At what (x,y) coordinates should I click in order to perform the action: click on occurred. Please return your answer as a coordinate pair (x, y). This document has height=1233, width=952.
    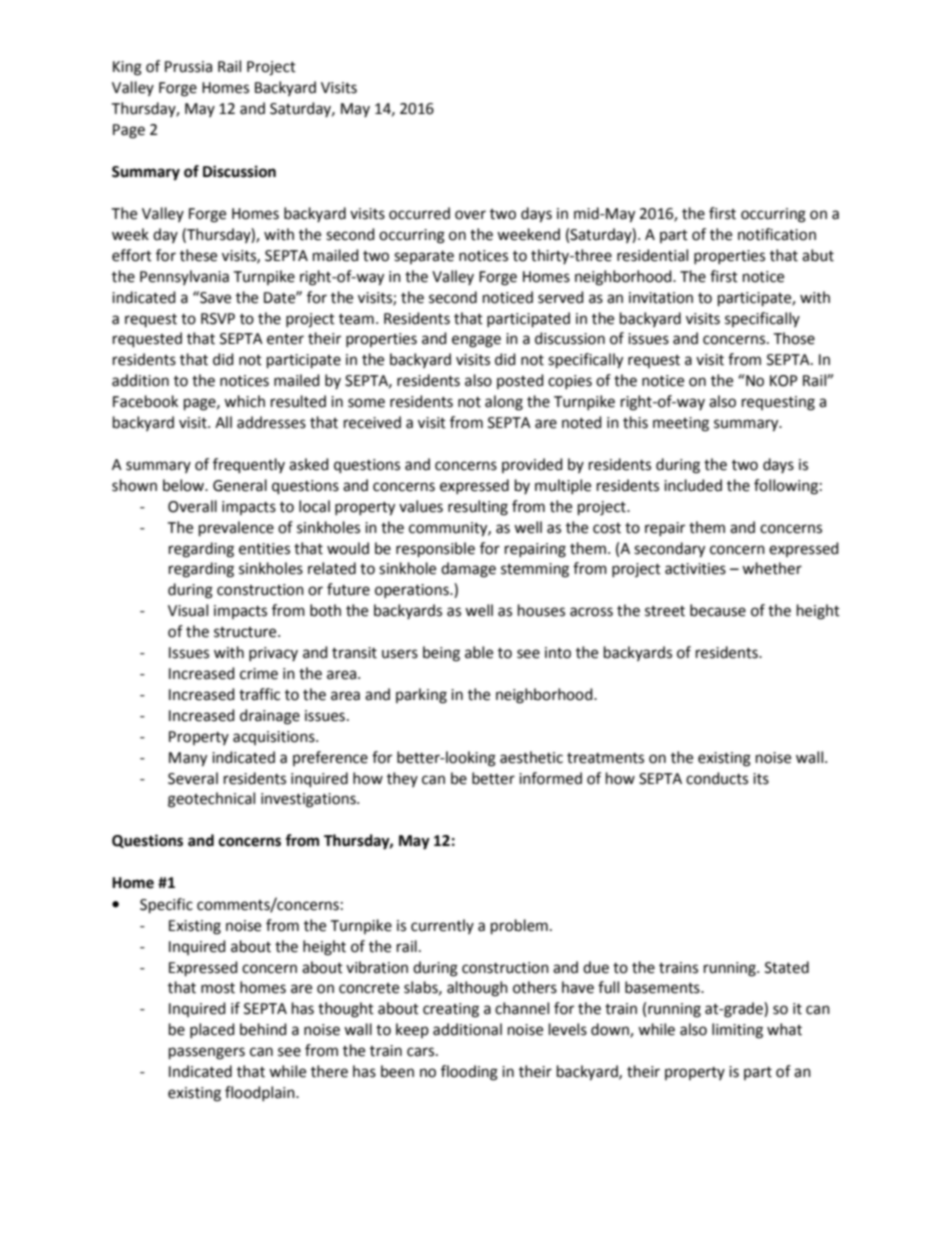
    Looking at the image, I should click on (419, 213).
